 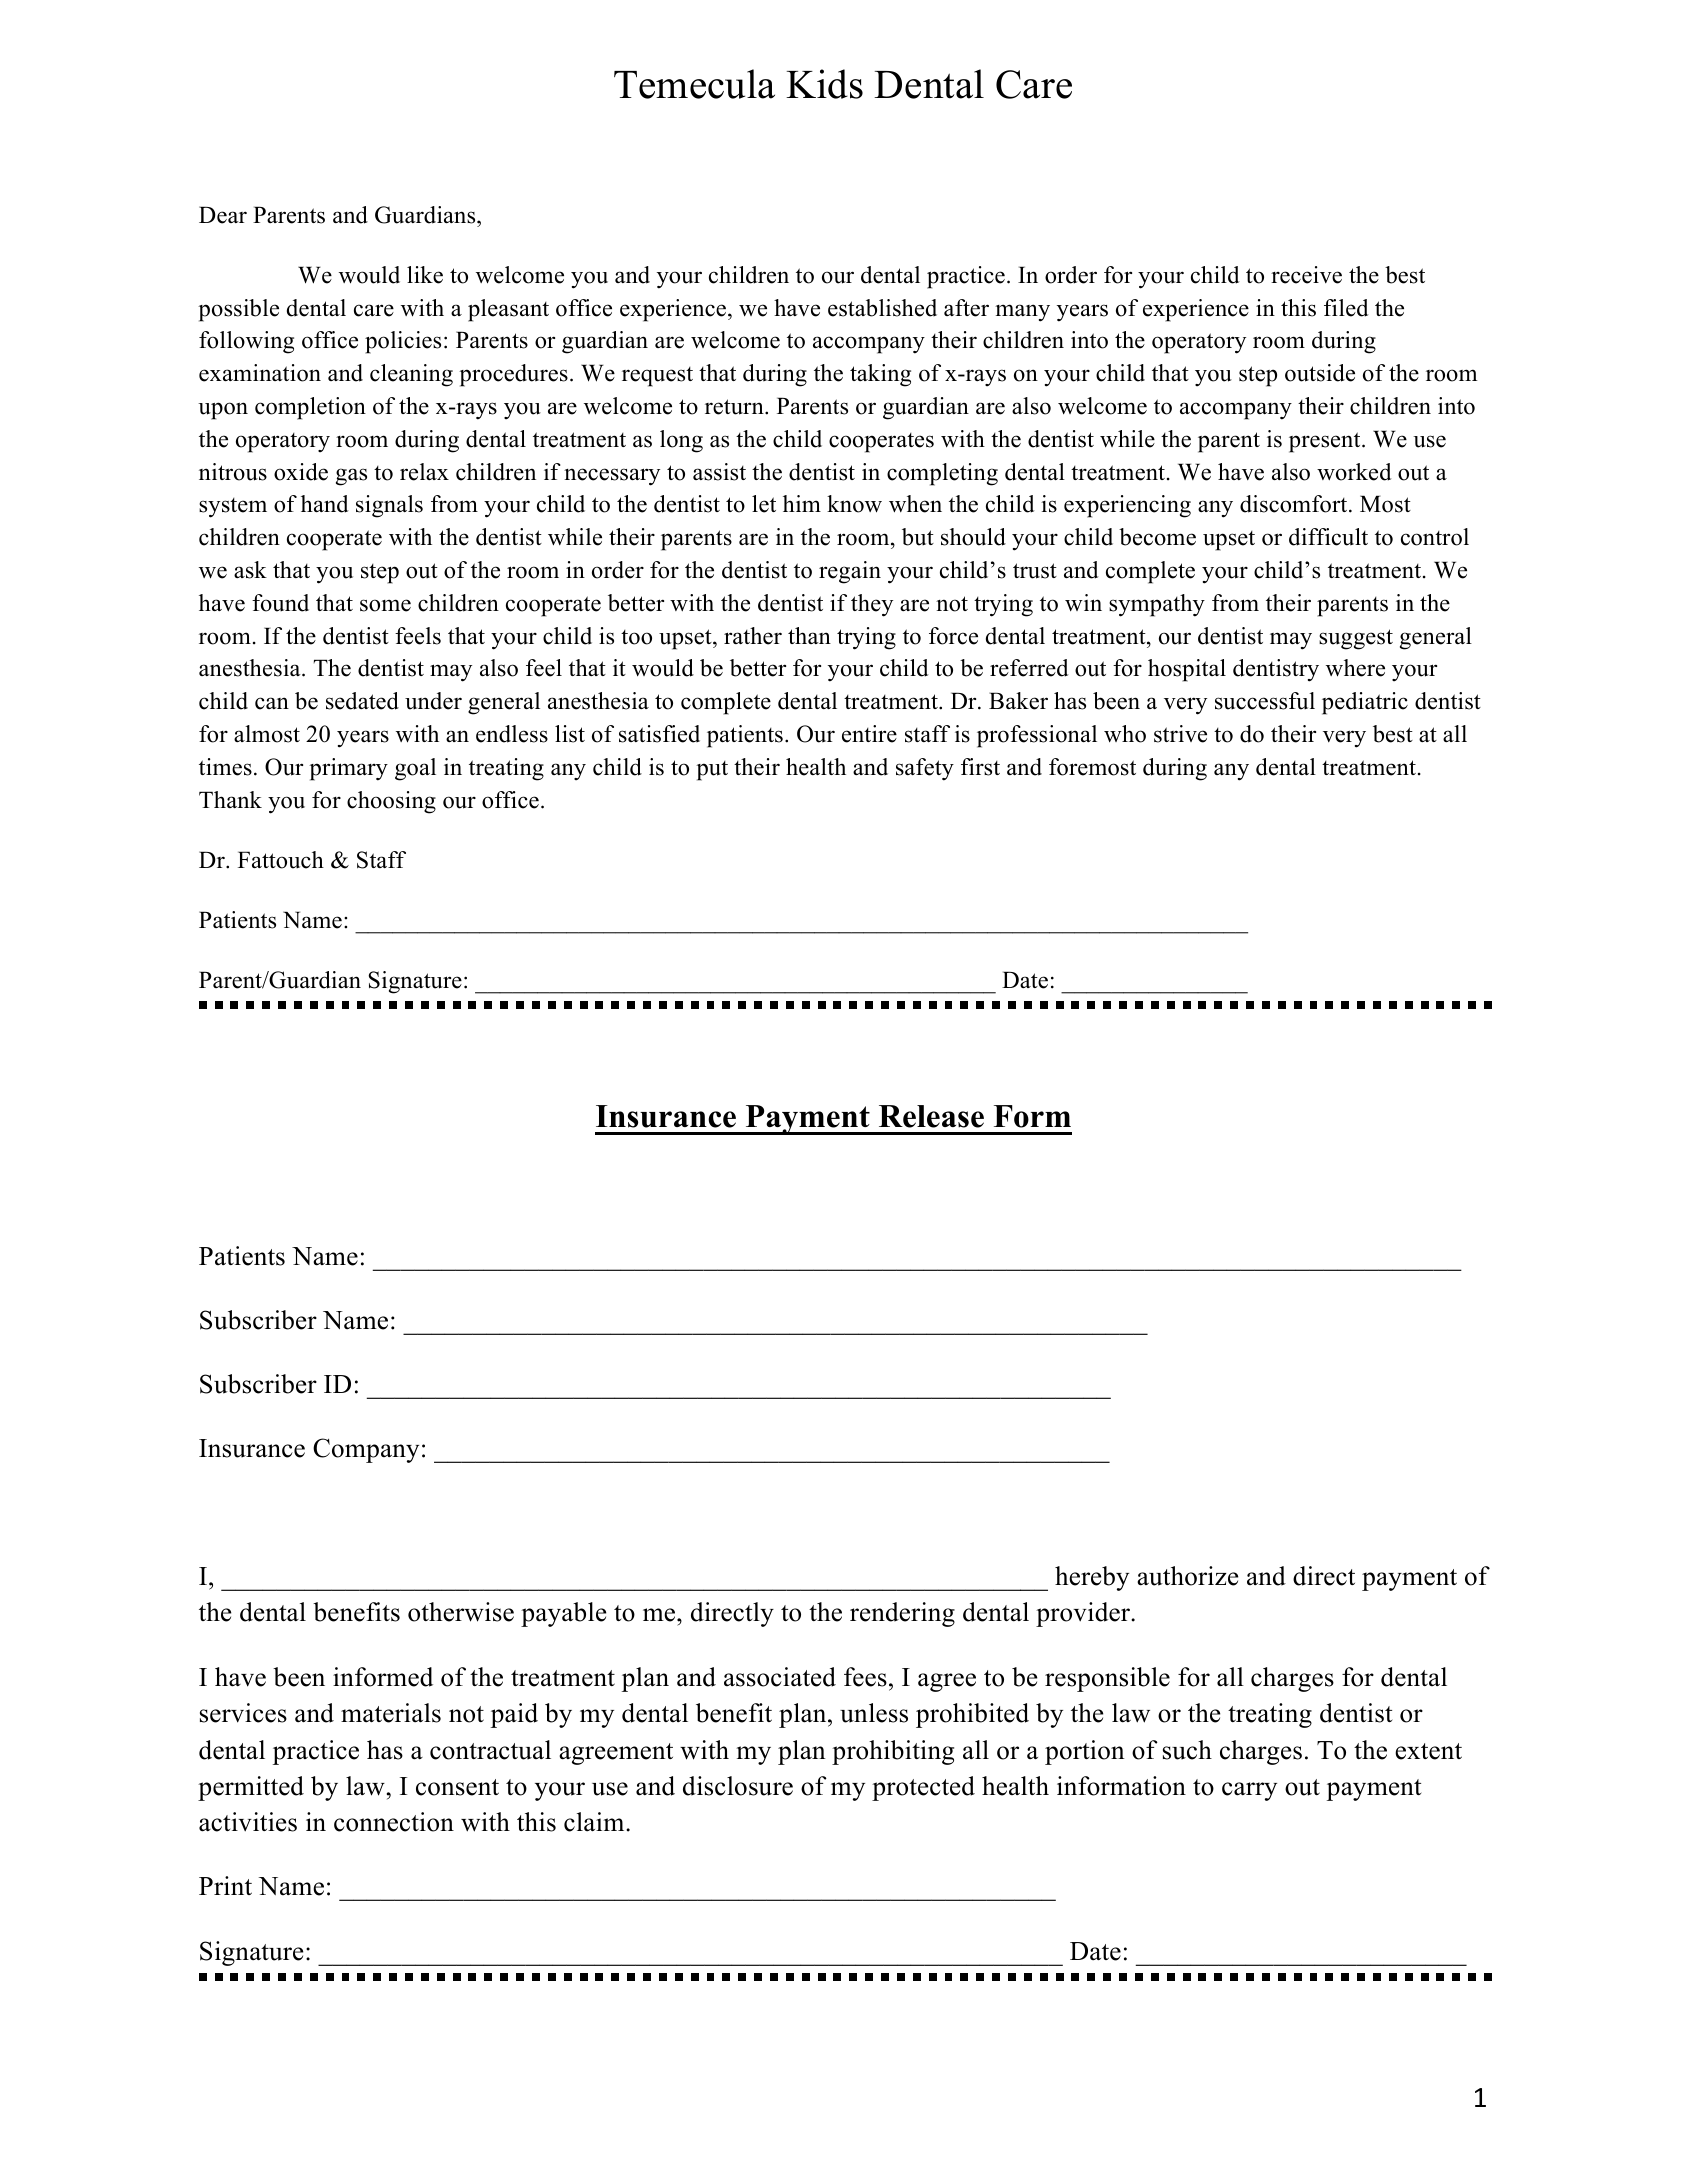 I want to click on otherwise, so click(x=461, y=1612).
